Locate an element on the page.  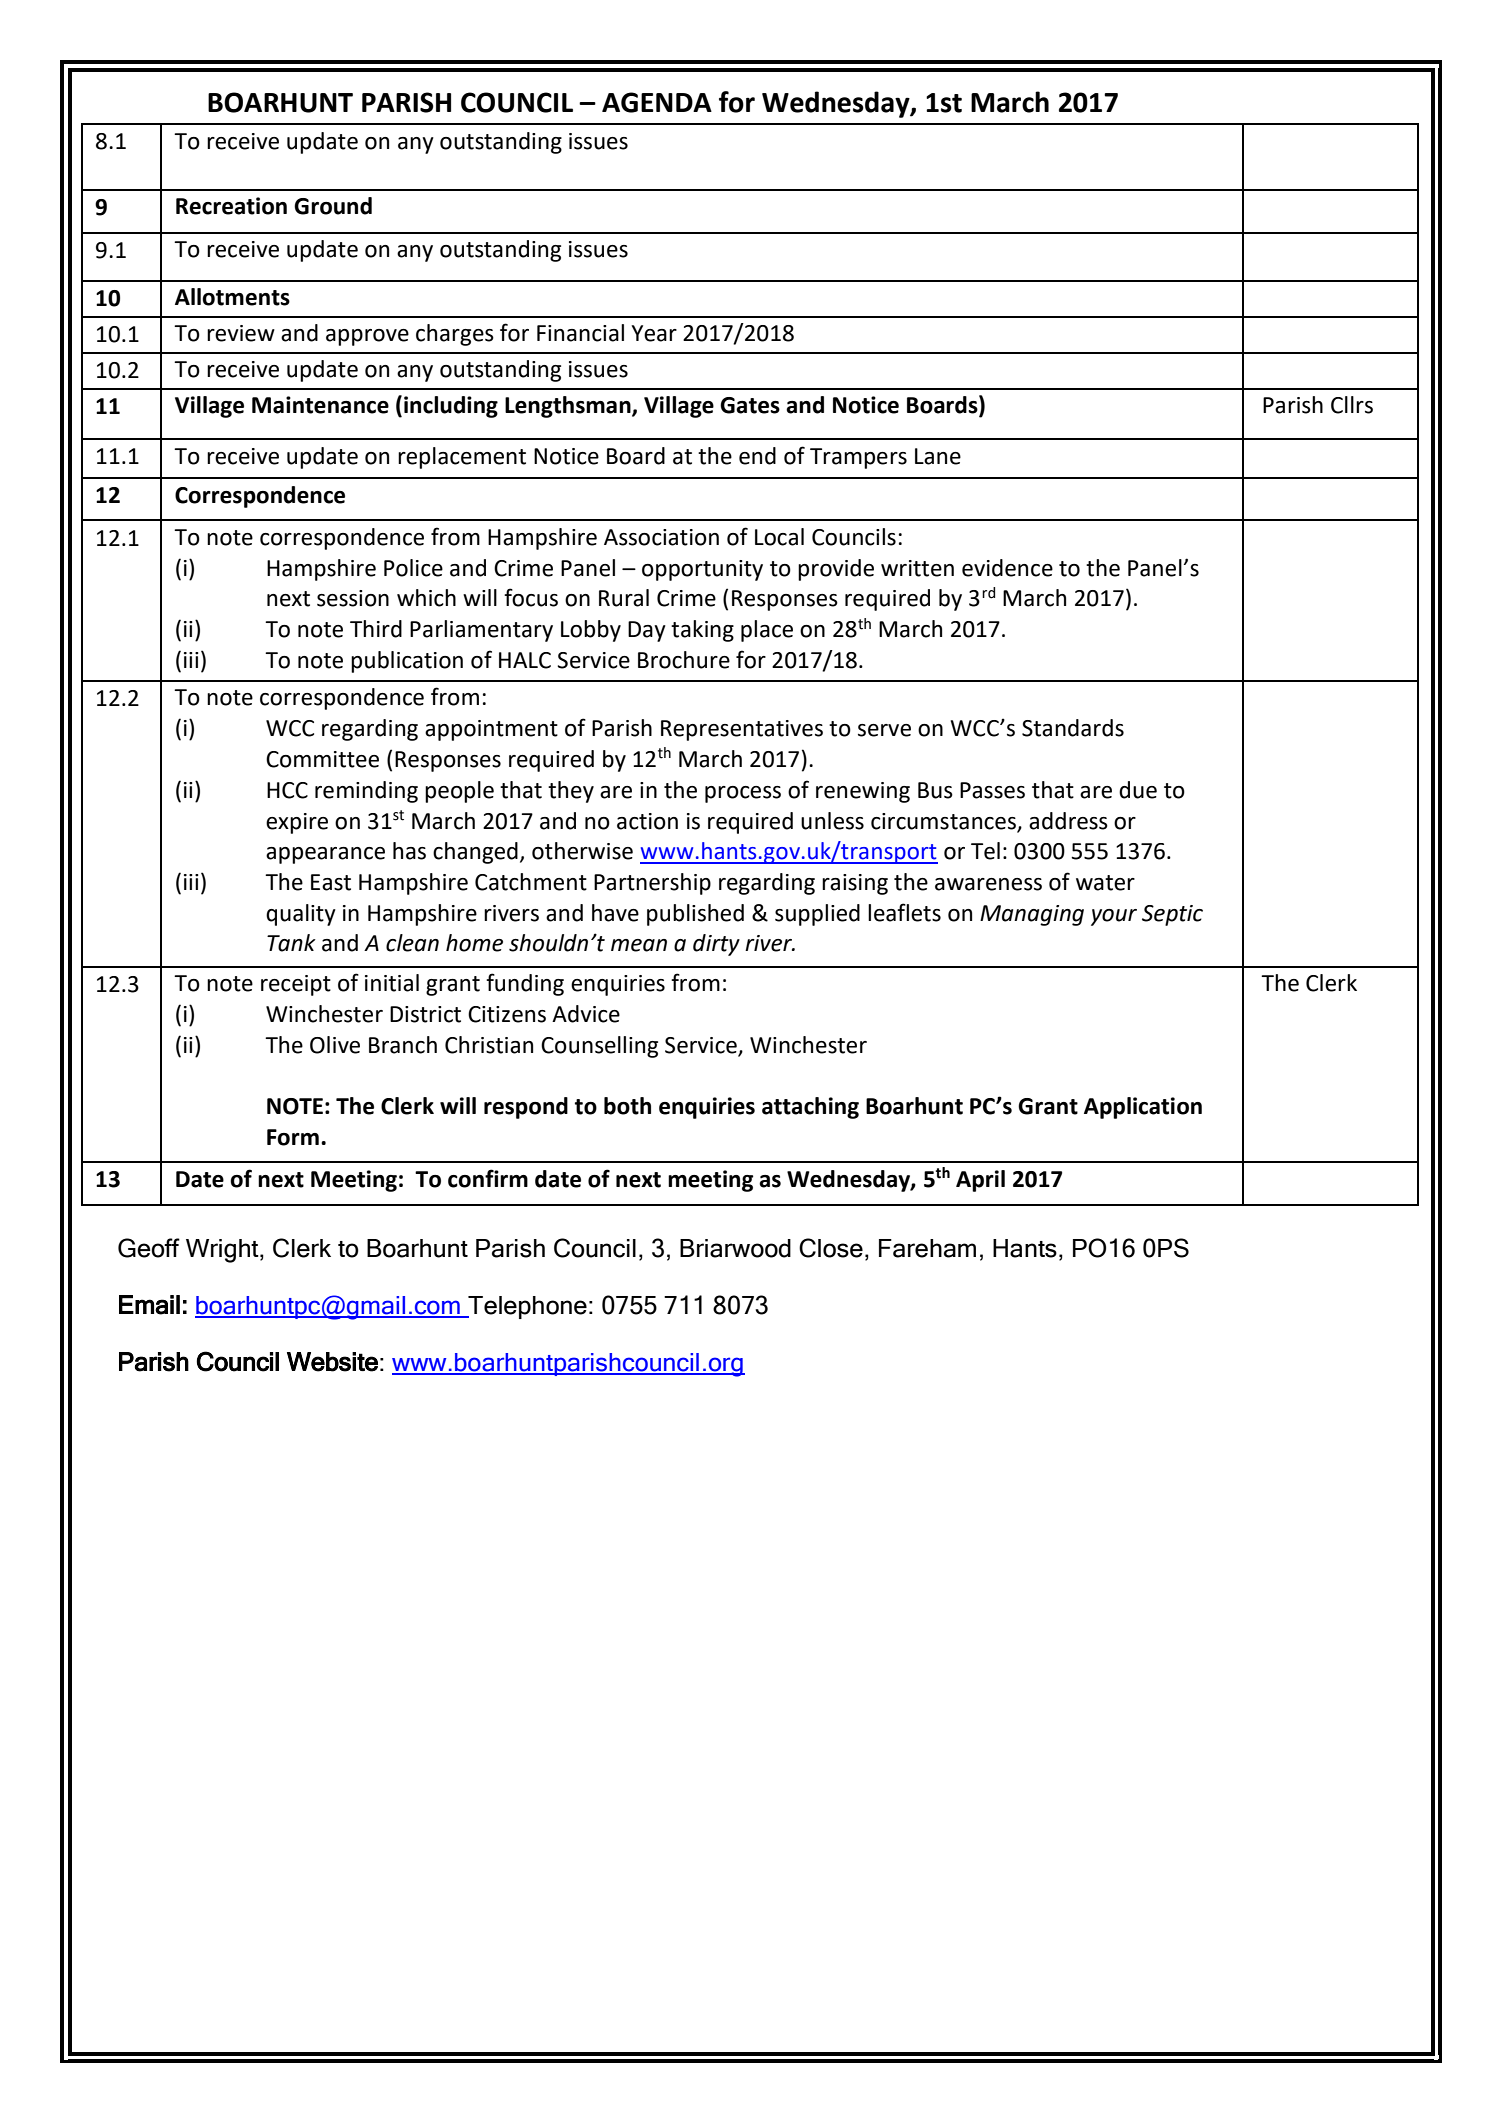
Website is located at coordinates (332, 1362).
